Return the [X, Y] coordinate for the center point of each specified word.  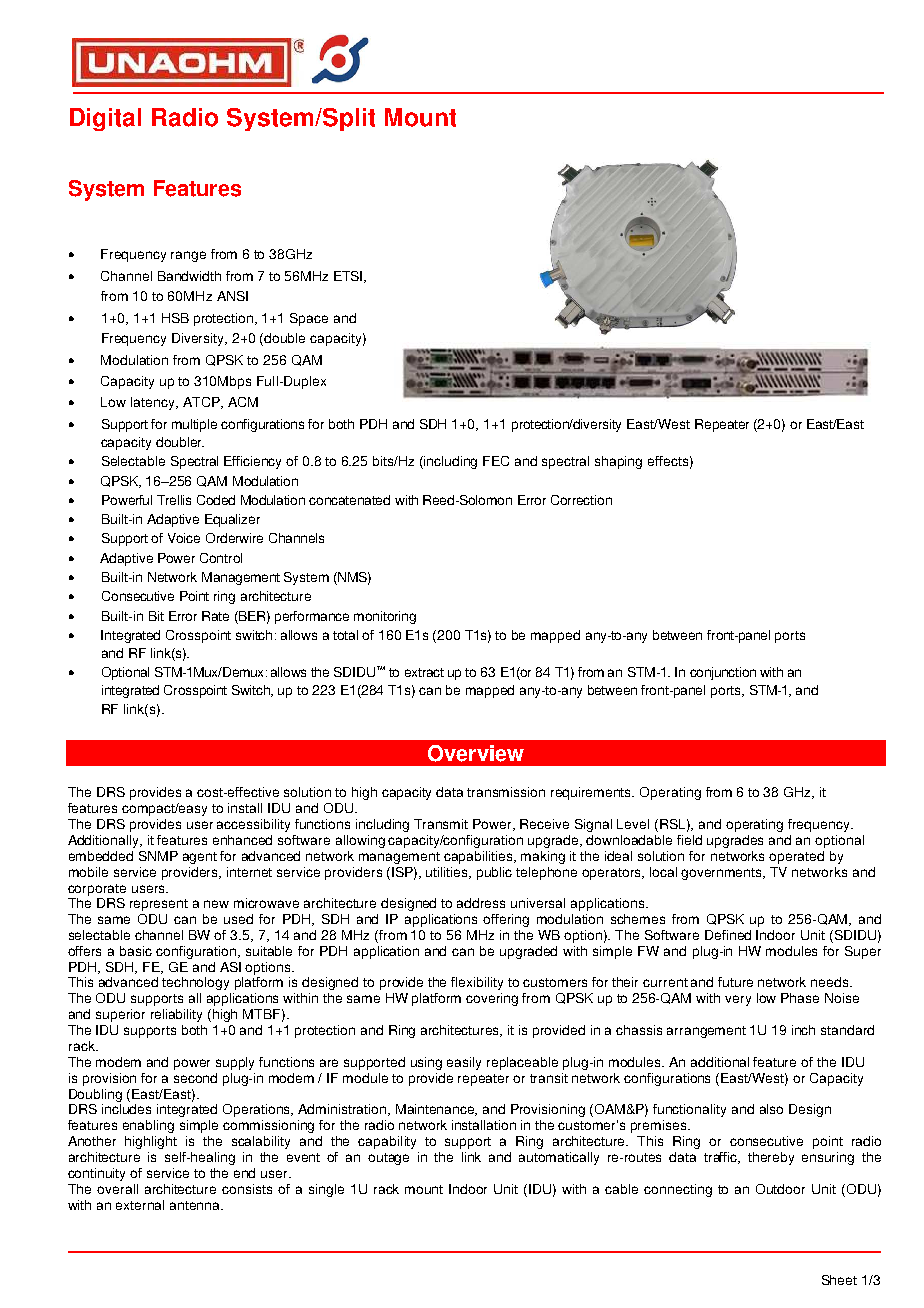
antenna [196, 1205]
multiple [194, 425]
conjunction [723, 673]
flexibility [477, 983]
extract [424, 672]
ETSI [349, 277]
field [689, 840]
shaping [618, 462]
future [735, 982]
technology [195, 983]
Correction [581, 500]
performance [312, 617]
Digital [105, 119]
